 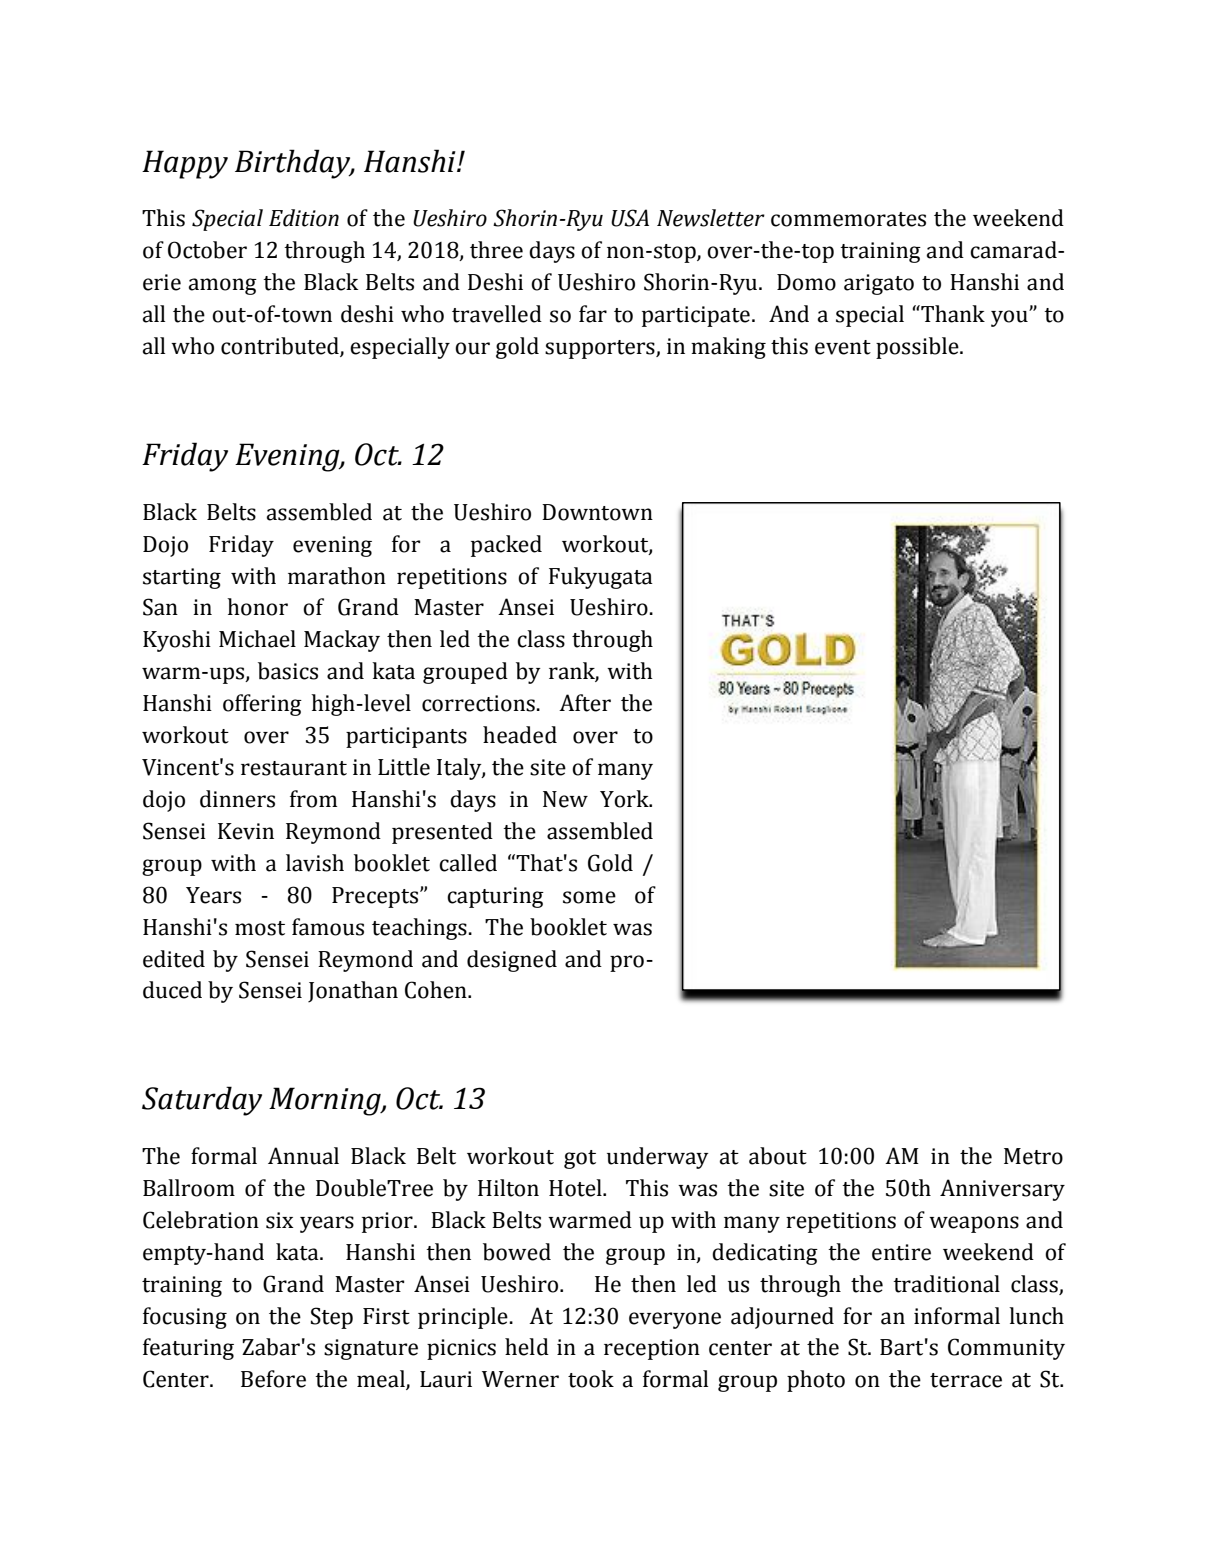 I want to click on most, so click(x=260, y=928).
